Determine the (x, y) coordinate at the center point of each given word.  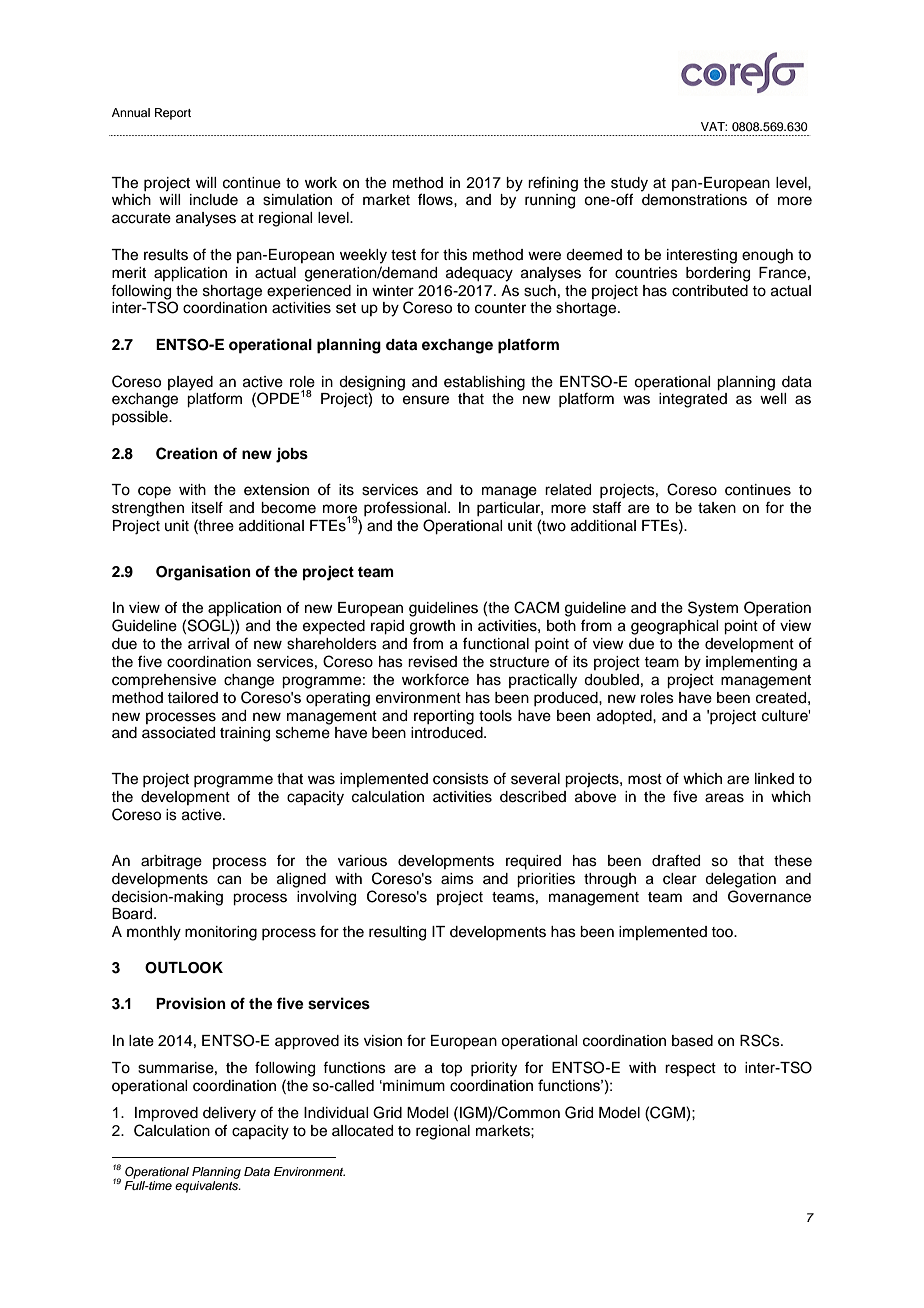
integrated (693, 400)
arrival (208, 644)
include (214, 200)
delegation (740, 880)
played (190, 383)
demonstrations (694, 200)
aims (457, 879)
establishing (484, 383)
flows (436, 199)
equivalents (208, 1187)
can (229, 880)
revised (432, 662)
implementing (751, 663)
